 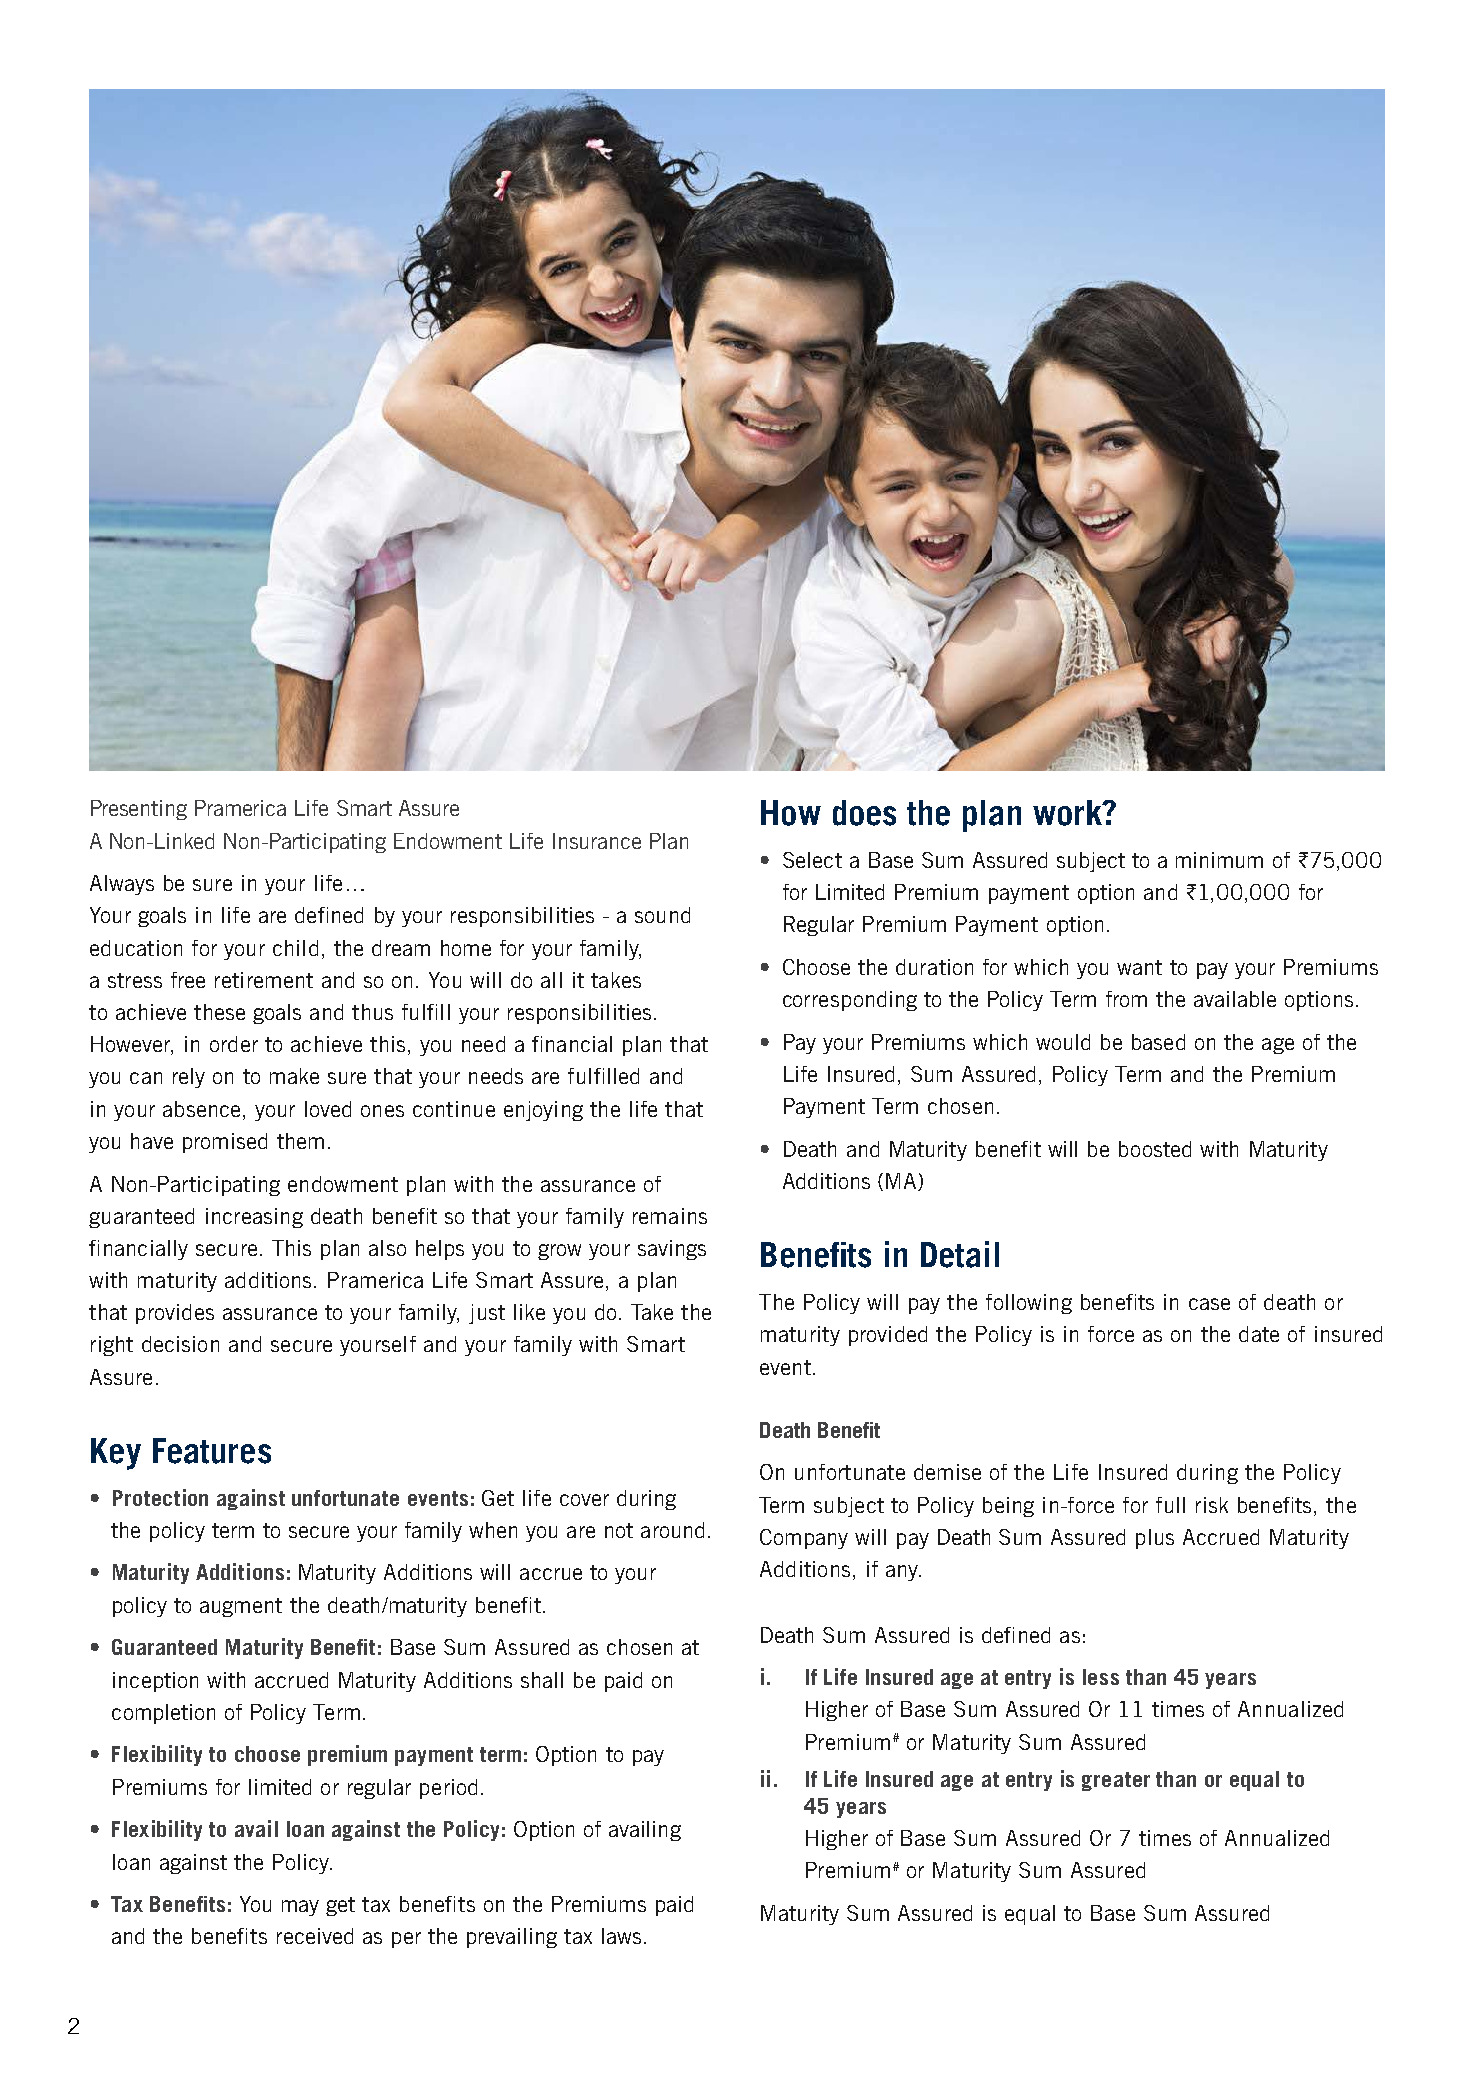 What do you see at coordinates (180, 1344) in the document?
I see `decision` at bounding box center [180, 1344].
